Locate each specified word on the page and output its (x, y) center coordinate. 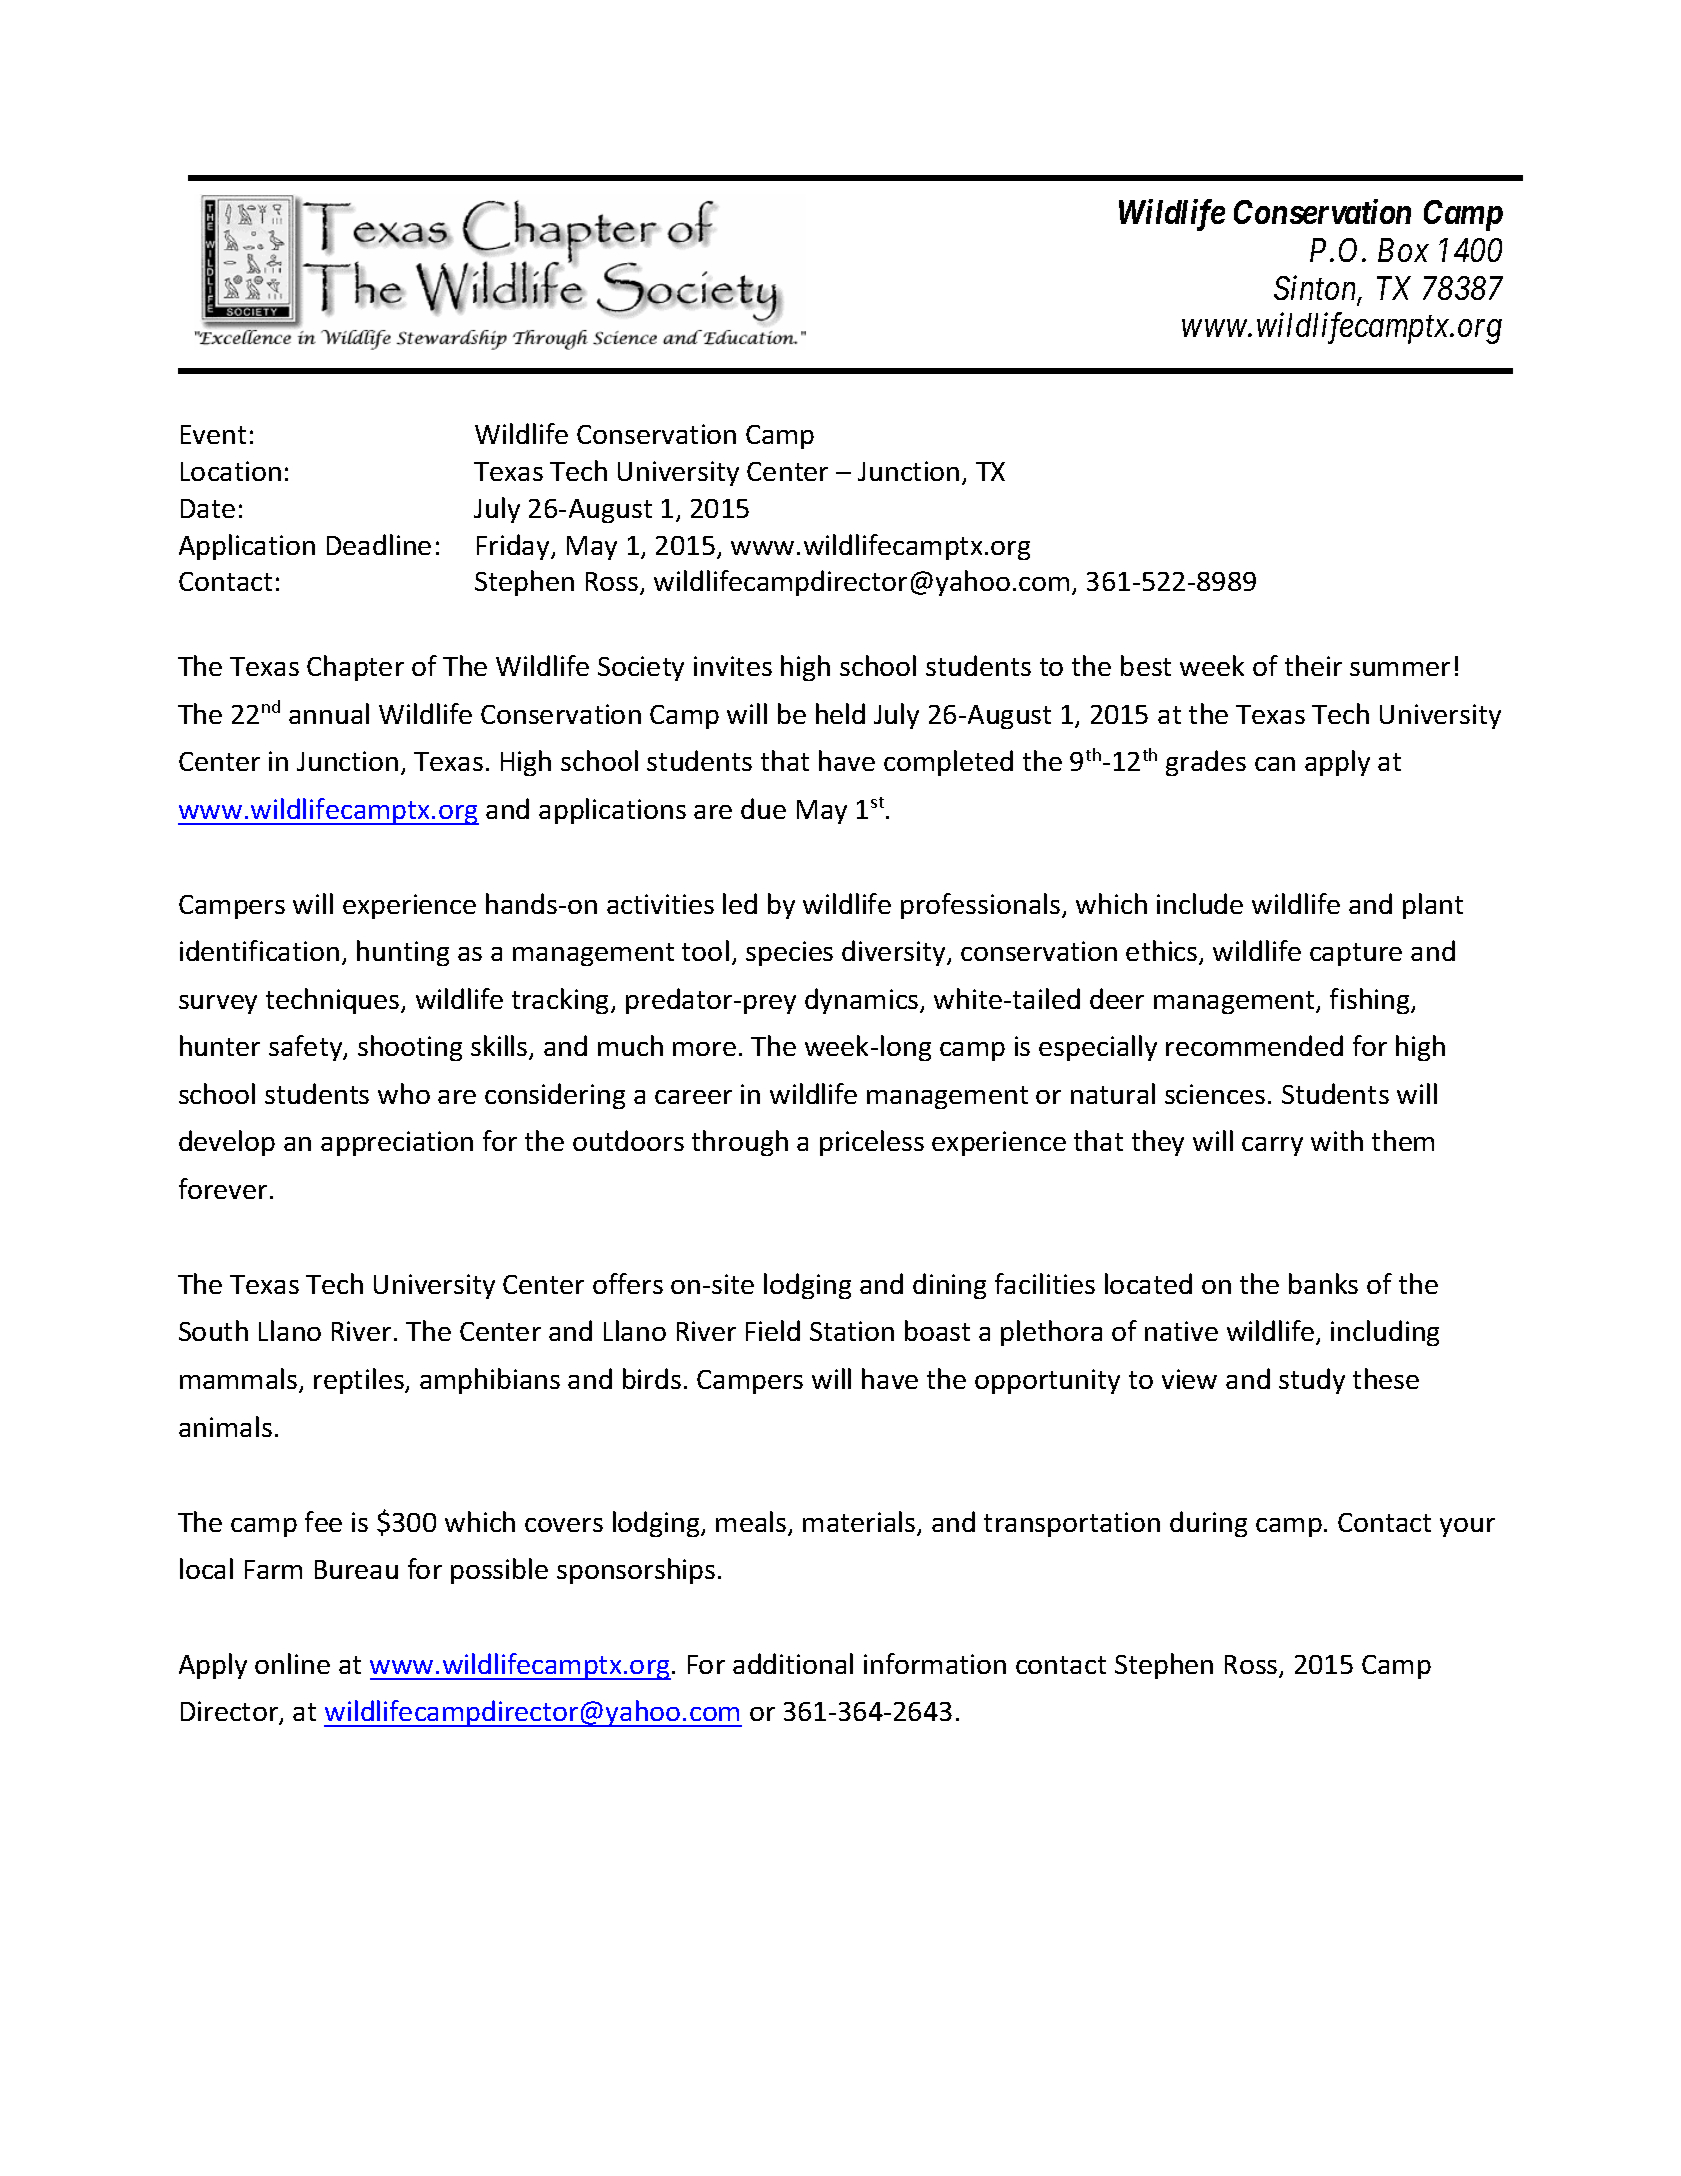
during (1208, 1524)
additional (793, 1663)
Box (1403, 250)
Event (213, 434)
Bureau (356, 1569)
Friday (514, 547)
